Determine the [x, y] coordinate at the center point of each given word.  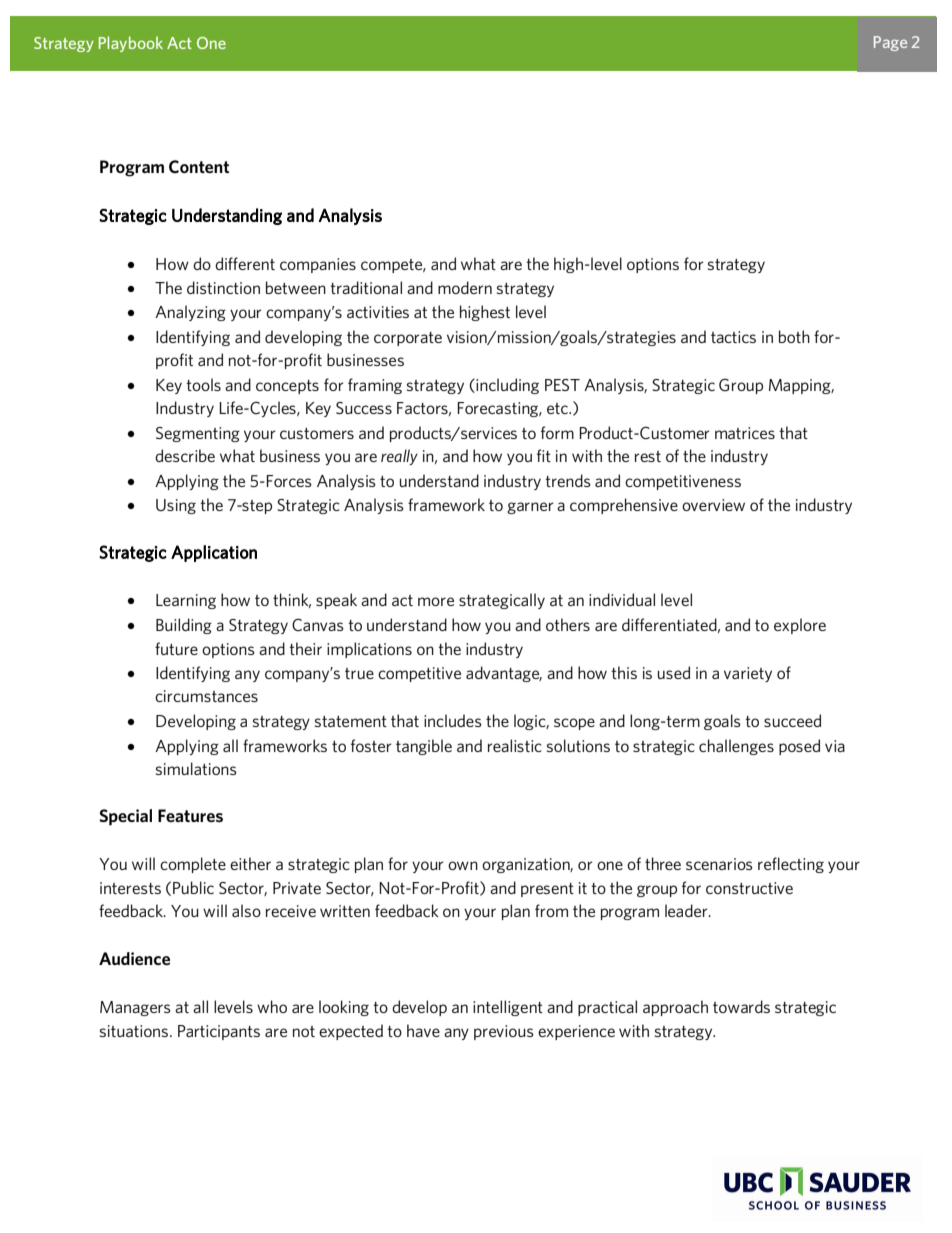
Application [214, 553]
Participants [219, 1032]
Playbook [131, 44]
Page [890, 43]
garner [530, 508]
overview [713, 505]
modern [465, 287]
